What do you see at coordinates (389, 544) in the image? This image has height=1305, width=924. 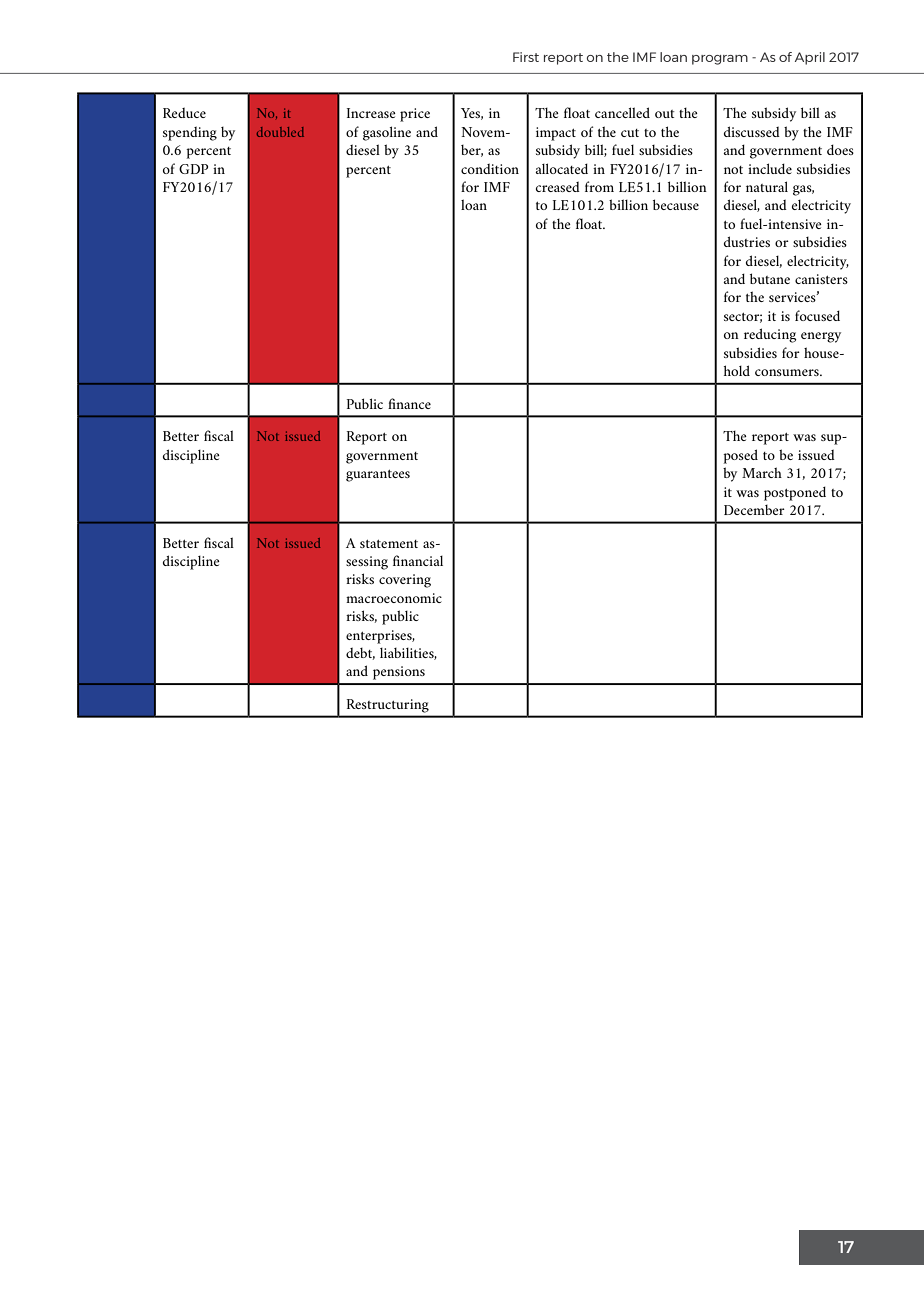 I see `statement` at bounding box center [389, 544].
